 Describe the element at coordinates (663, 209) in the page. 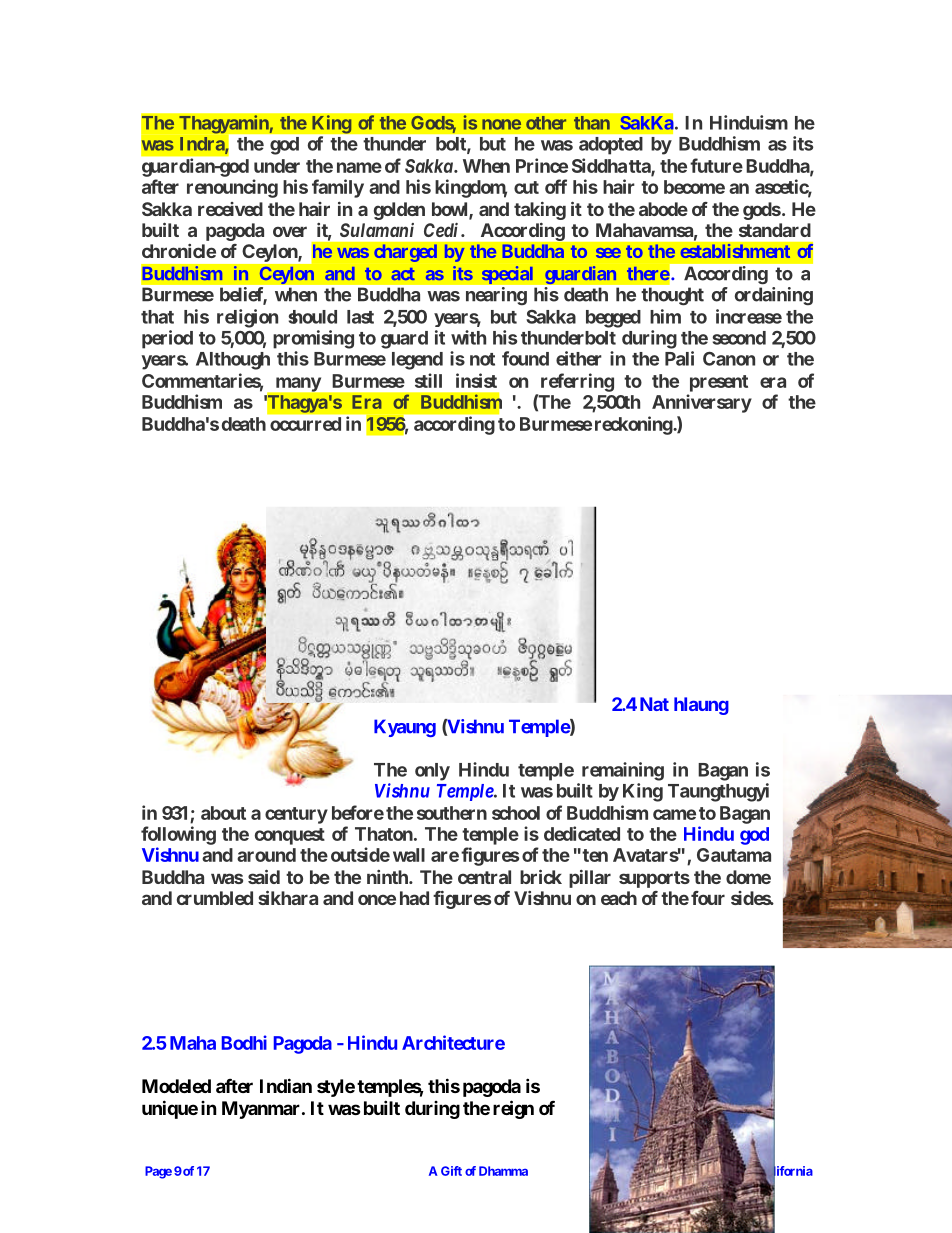

I see `abode` at that location.
